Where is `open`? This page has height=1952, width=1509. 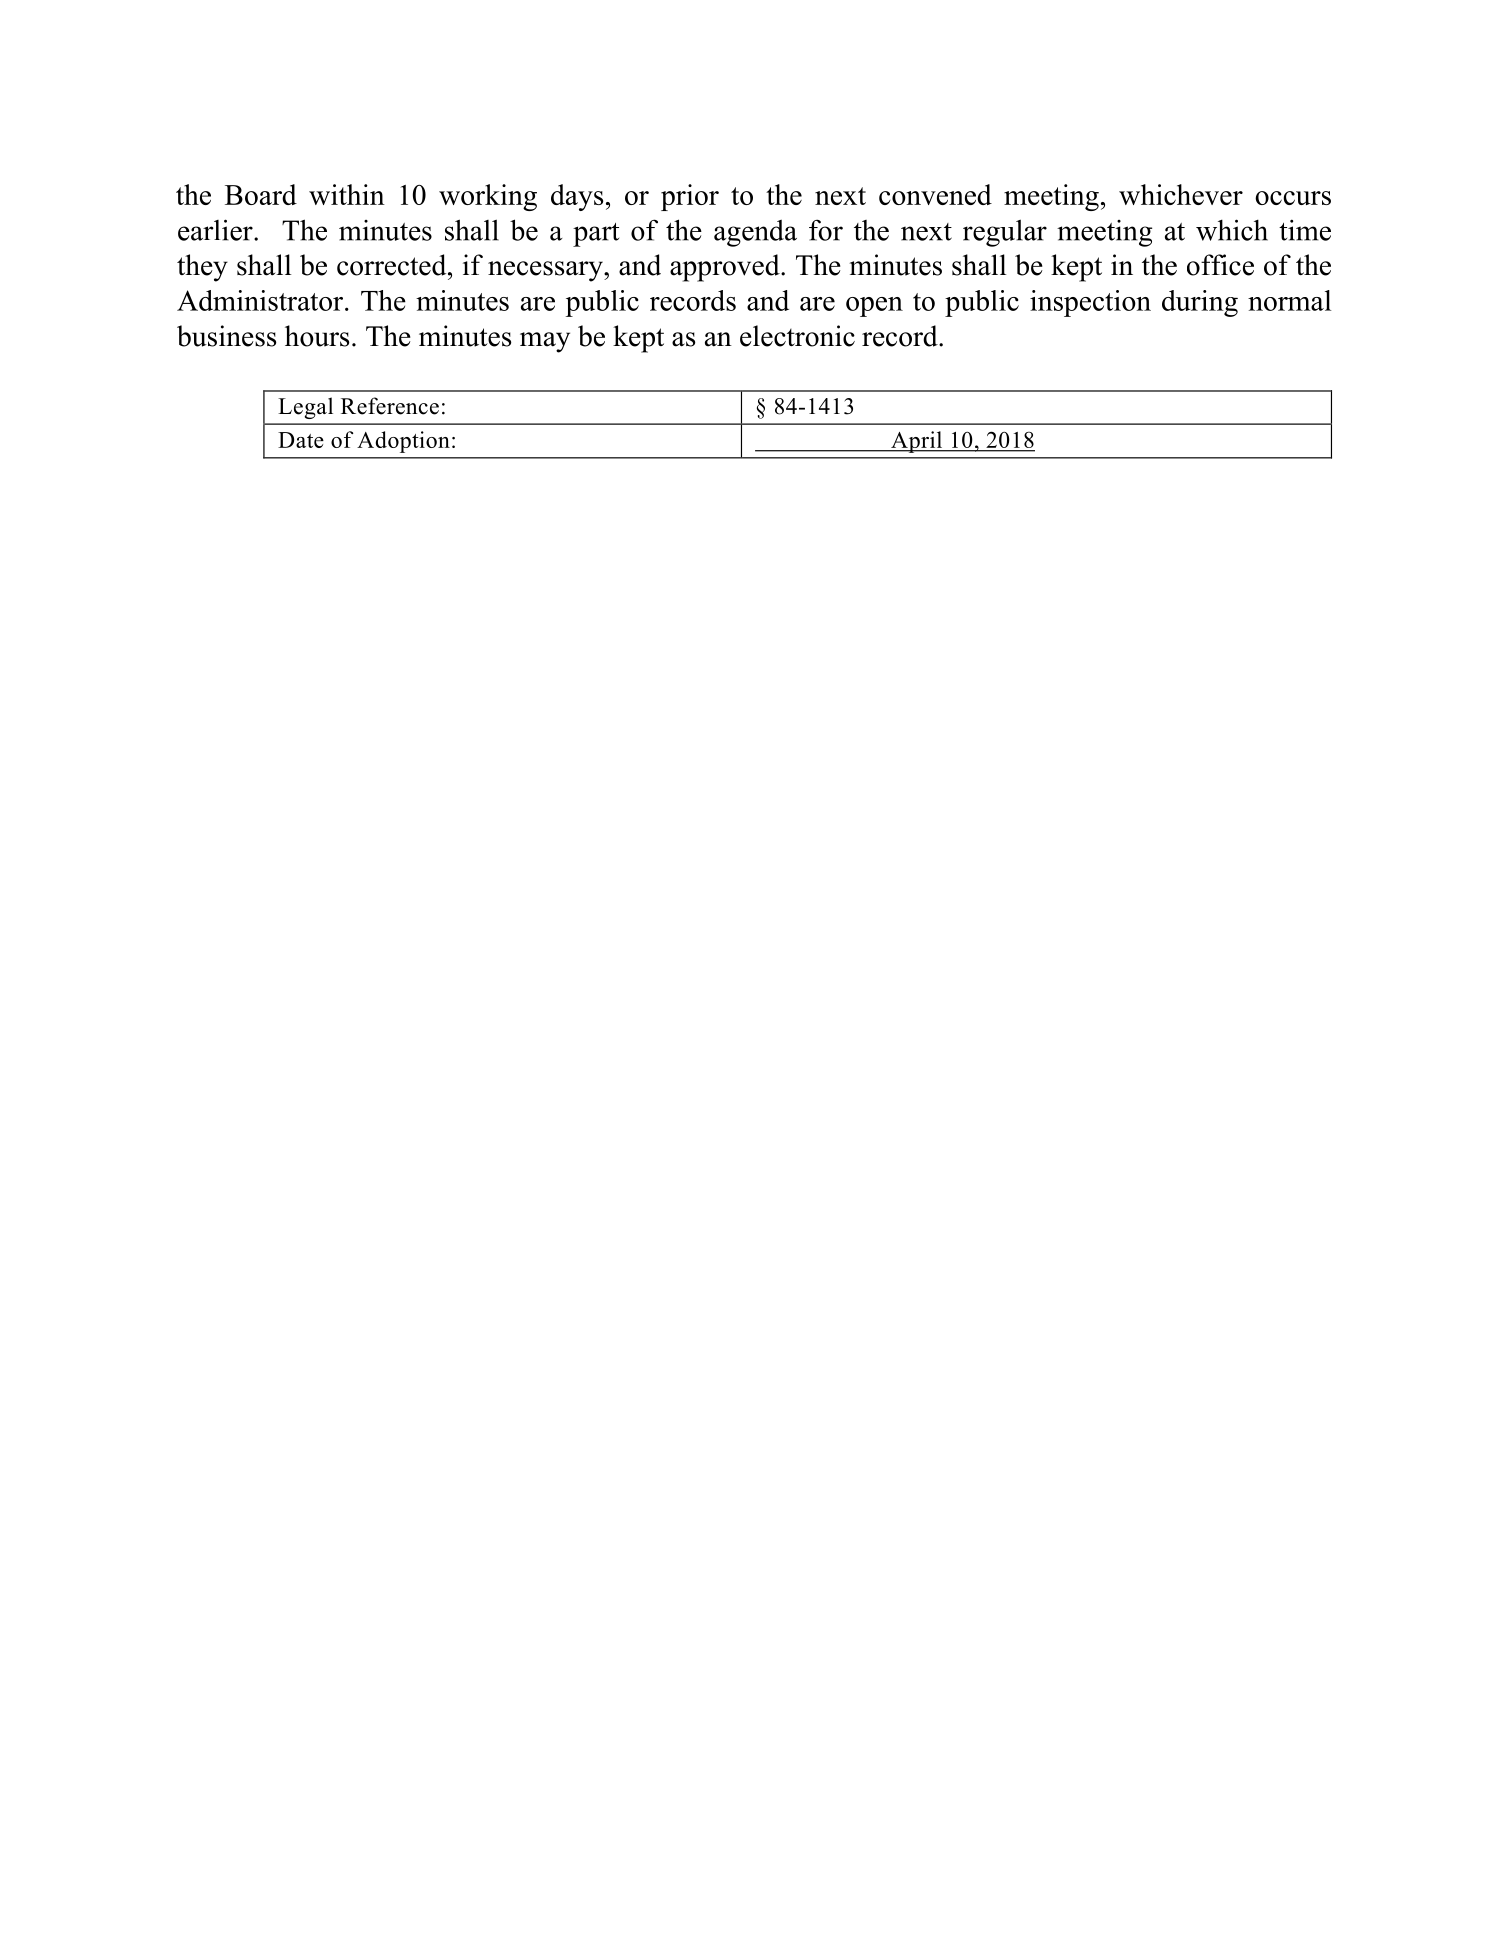 open is located at coordinates (874, 307).
